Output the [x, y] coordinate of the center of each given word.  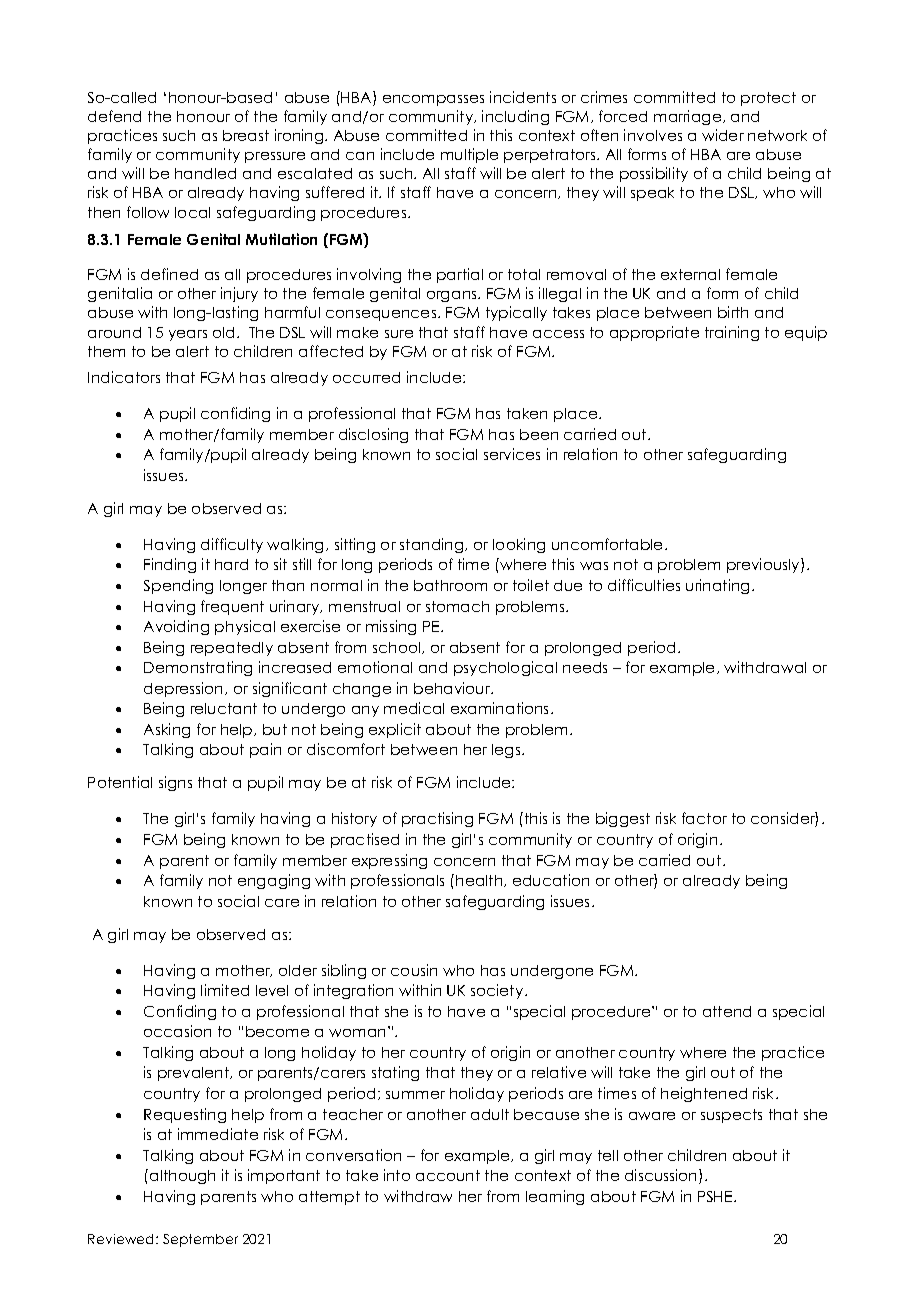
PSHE [716, 1196]
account [448, 1175]
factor [704, 818]
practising [437, 819]
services [512, 454]
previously [764, 565]
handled [205, 173]
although [182, 1177]
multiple [469, 155]
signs [175, 783]
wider [723, 135]
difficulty [232, 545]
